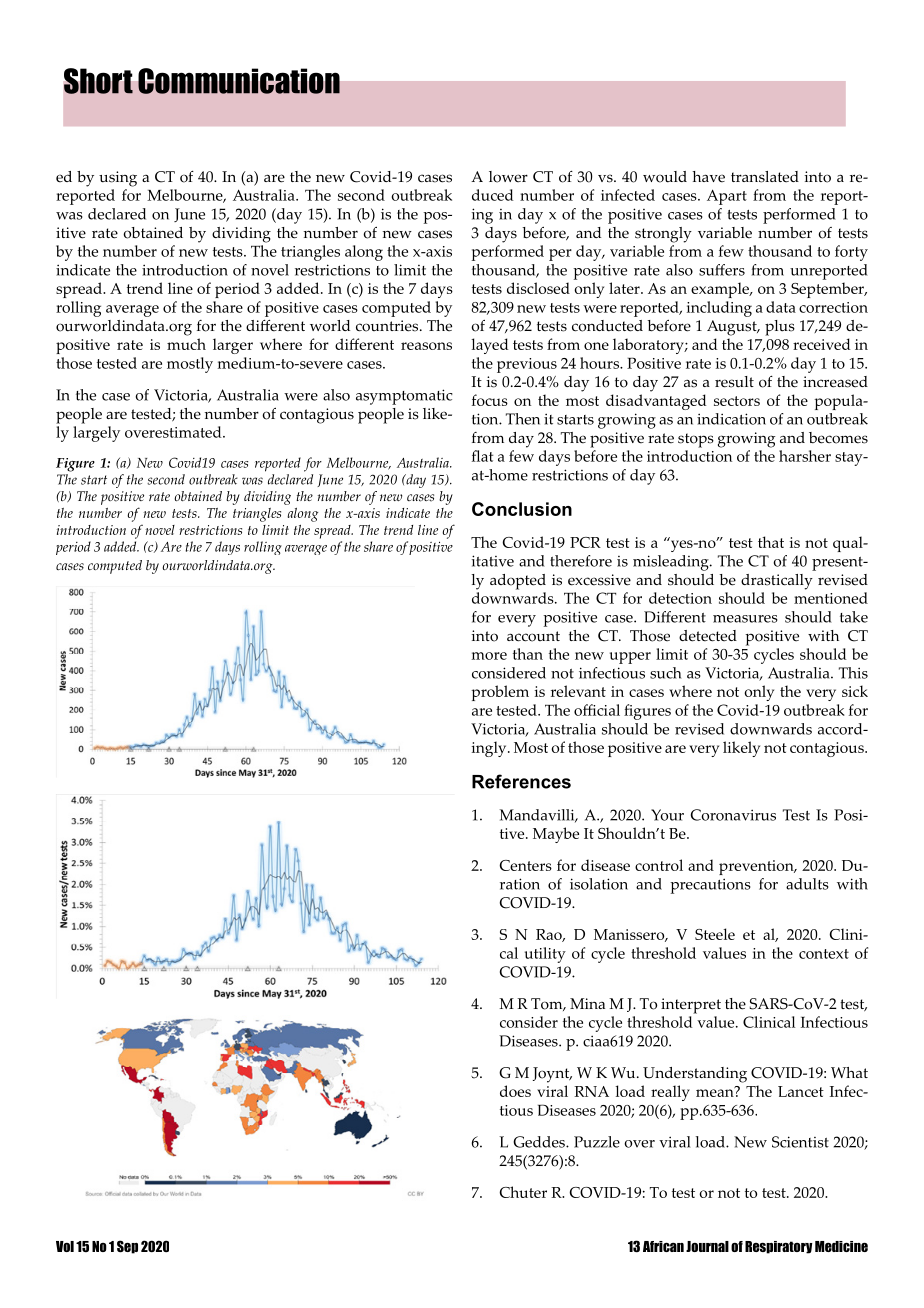 The height and width of the screenshot is (1308, 924). Describe the element at coordinates (765, 177) in the screenshot. I see `translated` at that location.
